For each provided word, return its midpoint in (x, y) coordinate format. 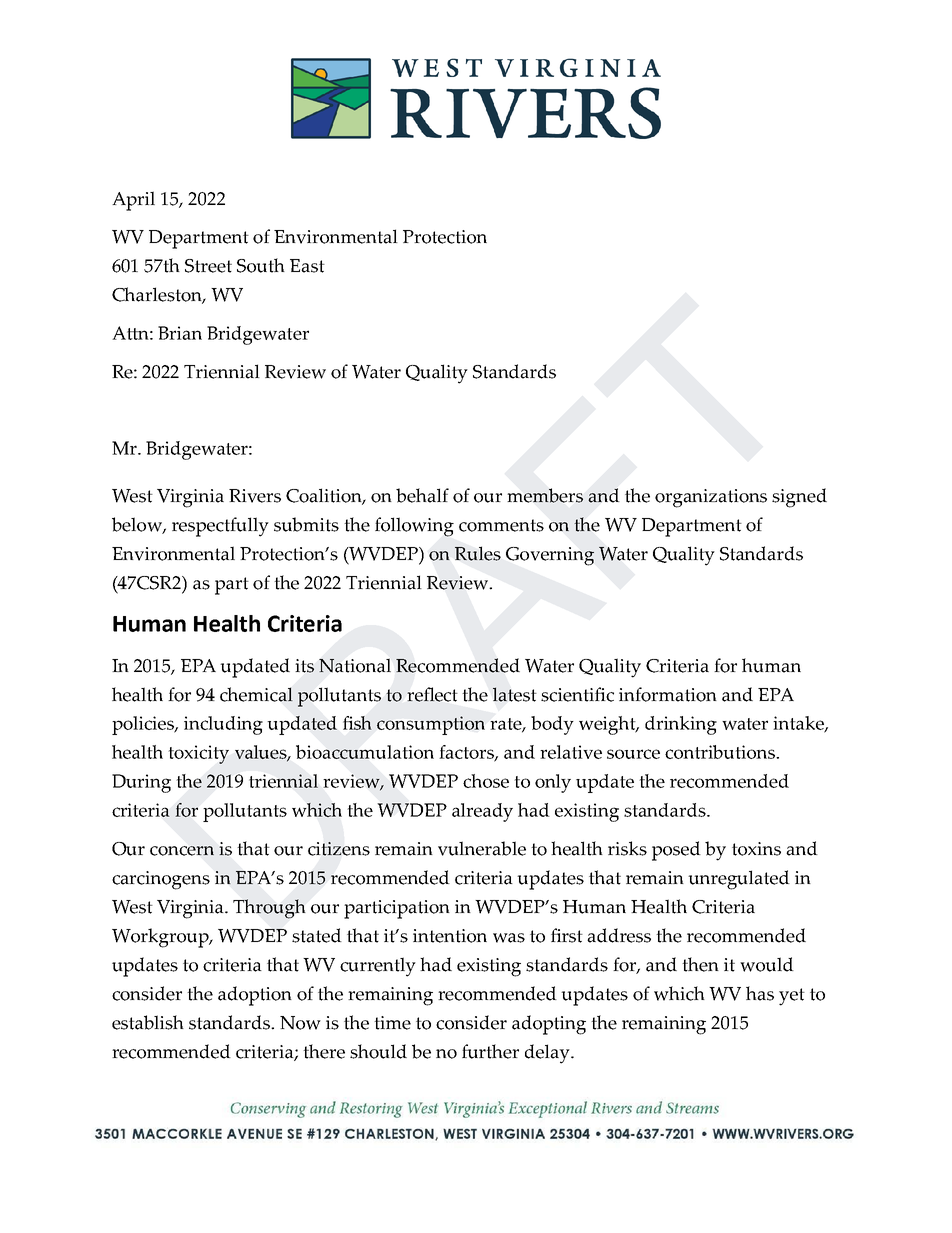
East (307, 266)
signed (799, 498)
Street (208, 266)
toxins (756, 849)
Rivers (255, 496)
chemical (256, 694)
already (482, 812)
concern (182, 851)
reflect (432, 694)
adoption (255, 996)
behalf (422, 495)
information (668, 694)
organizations (711, 498)
